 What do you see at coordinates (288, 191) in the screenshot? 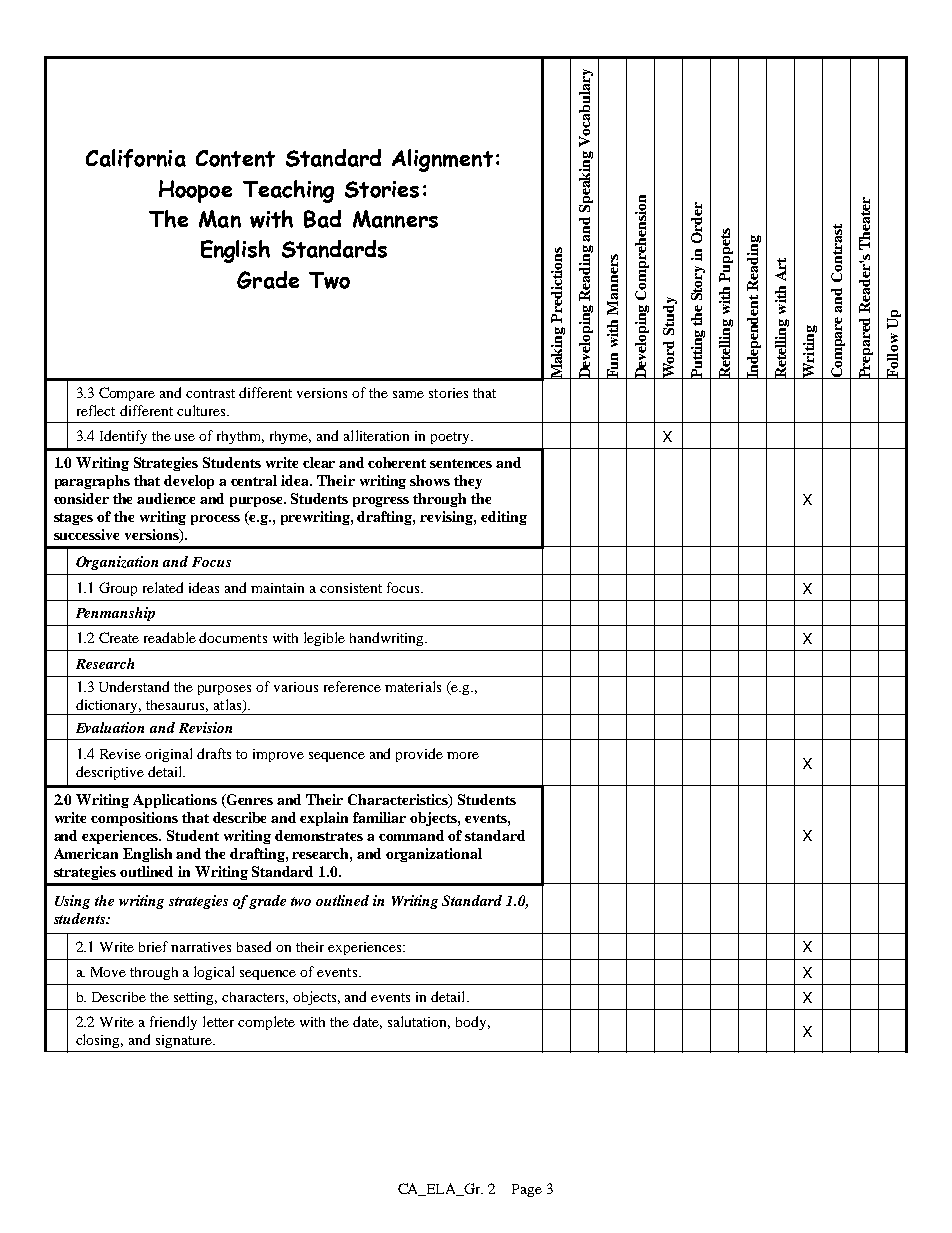
I see `Teaching` at bounding box center [288, 191].
